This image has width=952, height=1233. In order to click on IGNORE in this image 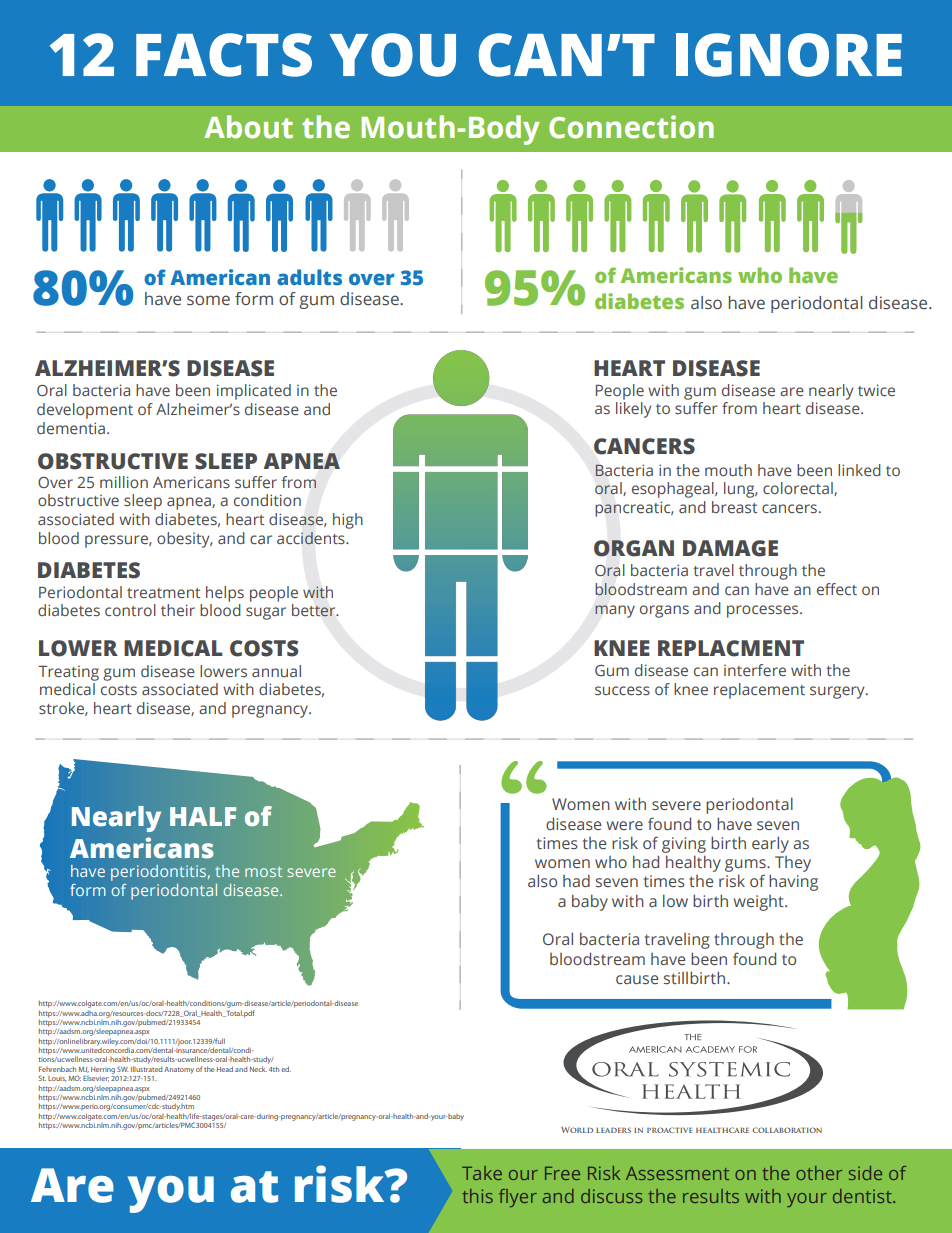, I will do `click(789, 55)`.
